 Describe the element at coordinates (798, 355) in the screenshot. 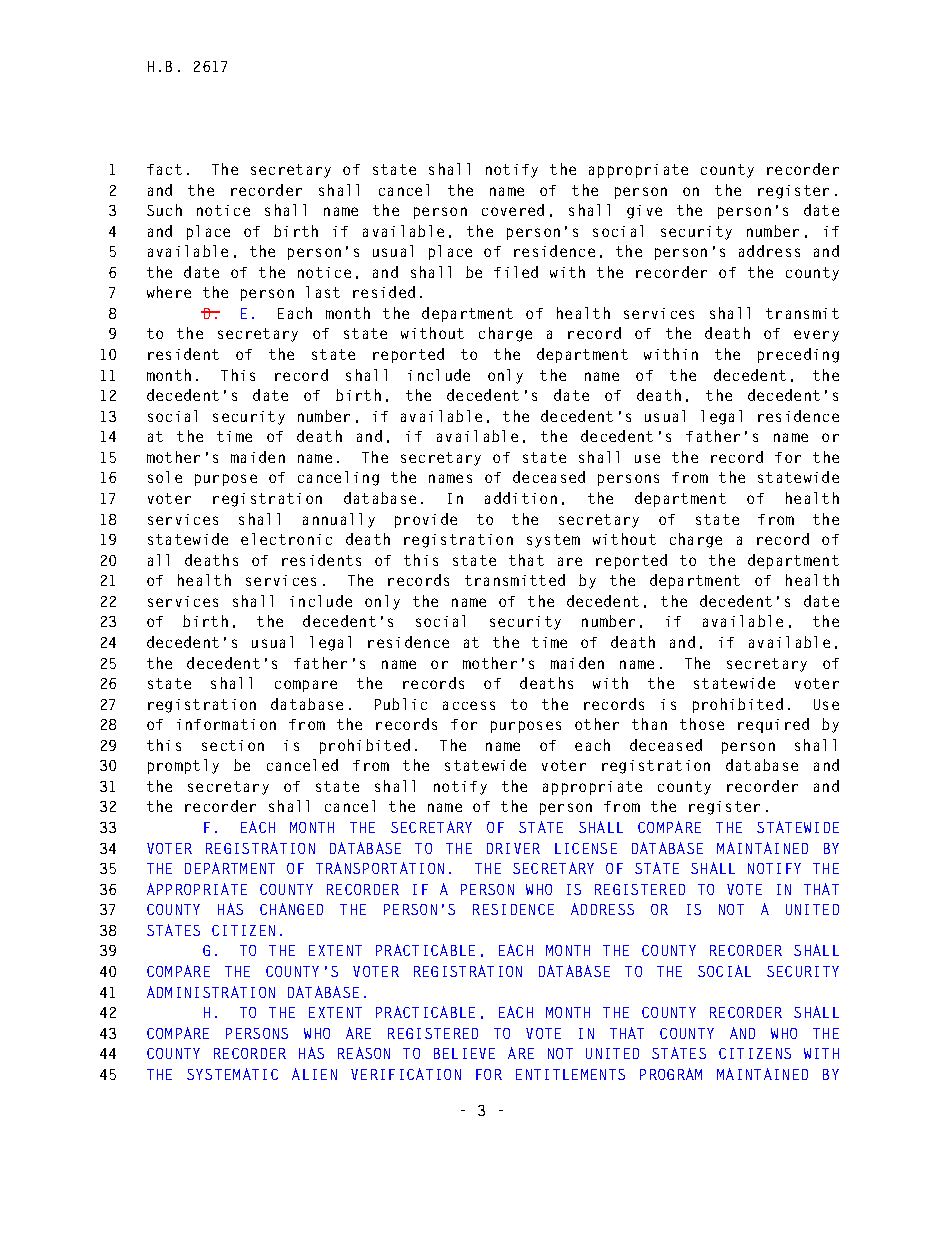

I see `preceding` at that location.
